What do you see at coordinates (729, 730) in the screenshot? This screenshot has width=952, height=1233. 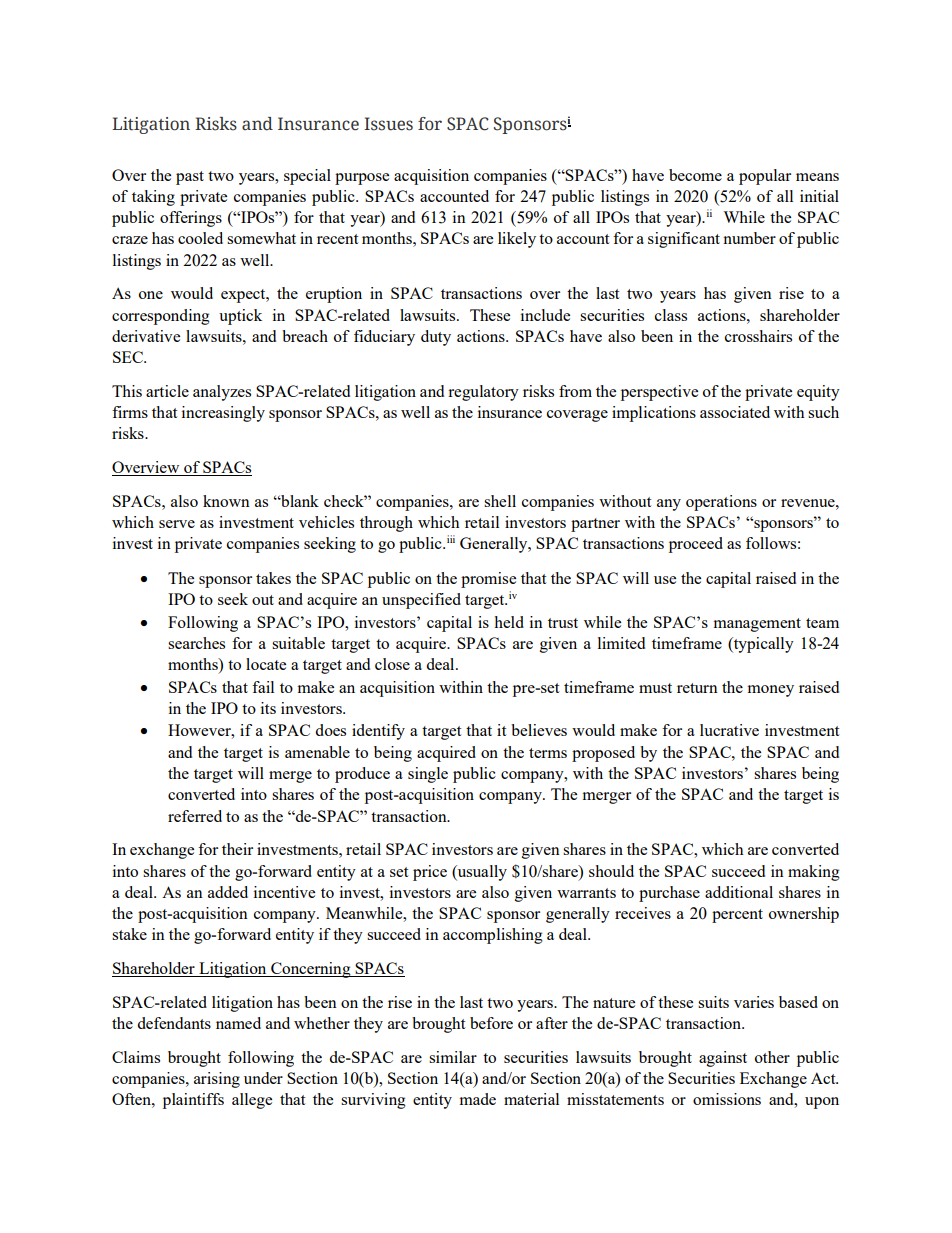 I see `lucrative` at bounding box center [729, 730].
